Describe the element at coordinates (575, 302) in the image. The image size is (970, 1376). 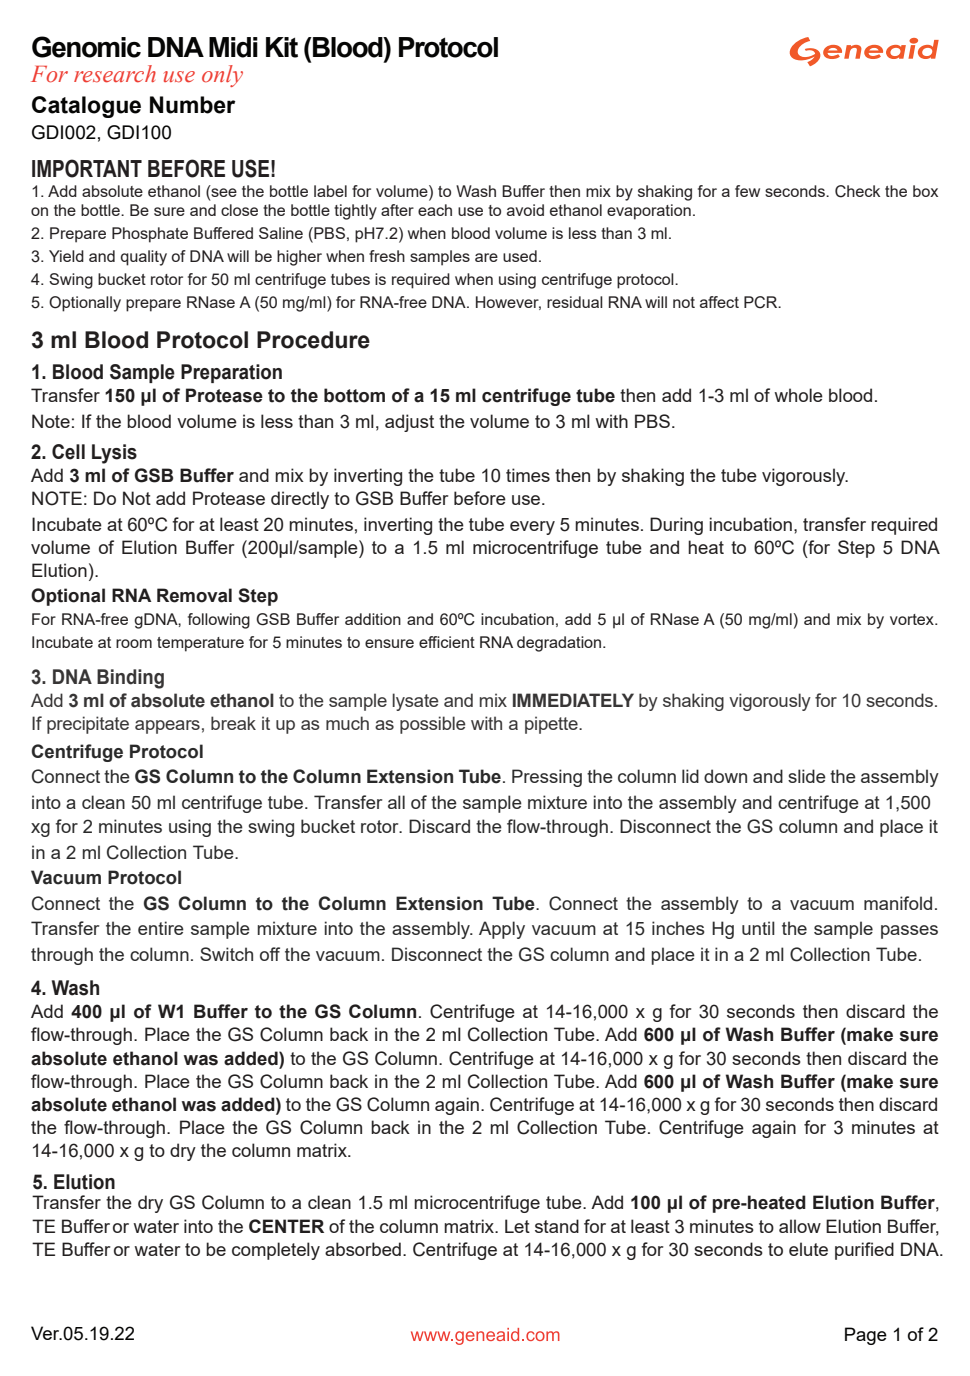
I see `residual` at that location.
